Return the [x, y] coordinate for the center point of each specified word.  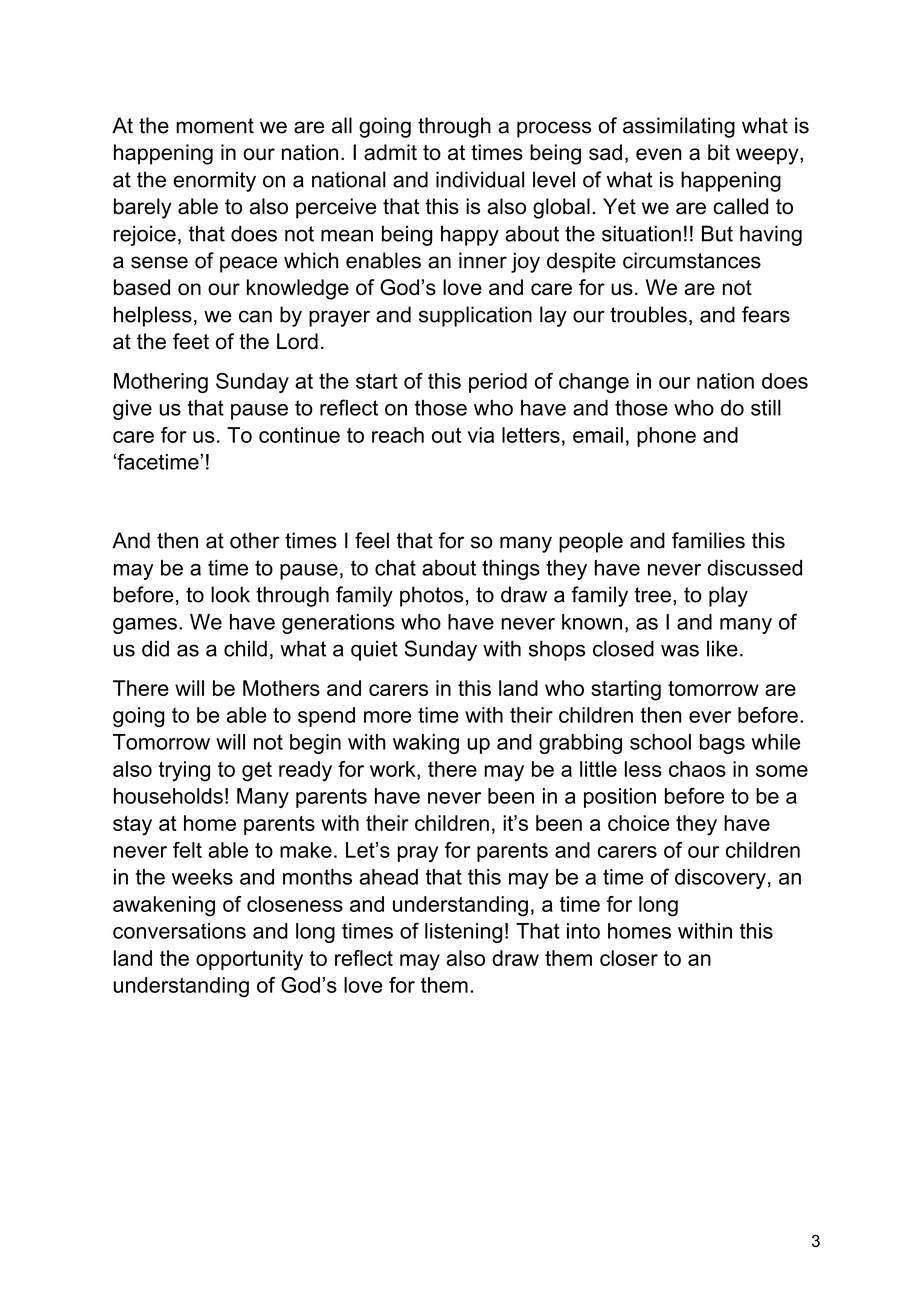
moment [215, 126]
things [511, 570]
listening [463, 933]
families [708, 540]
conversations [179, 931]
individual [480, 179]
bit [719, 152]
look [230, 594]
